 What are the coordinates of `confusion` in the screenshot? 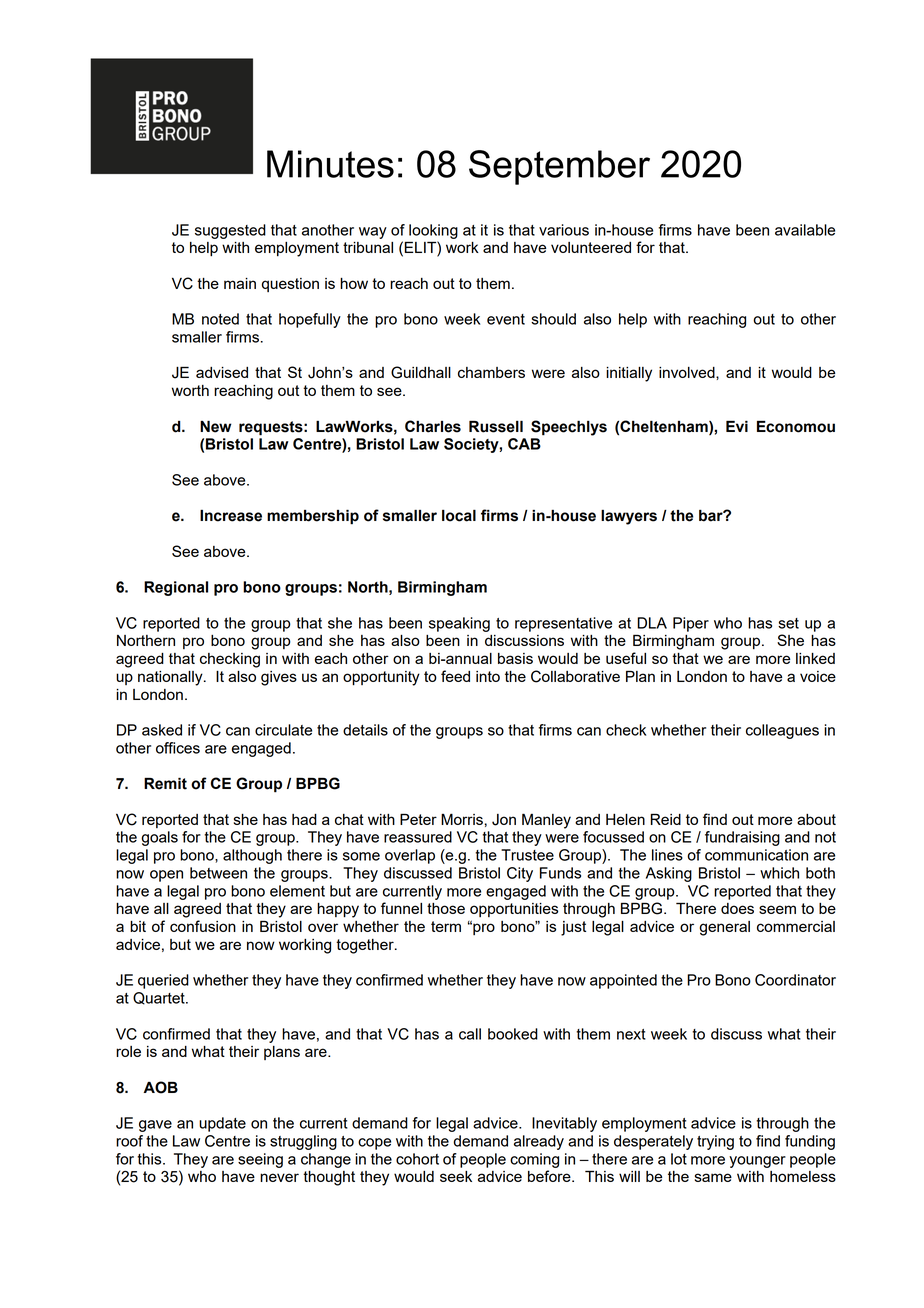 It's located at (203, 926).
